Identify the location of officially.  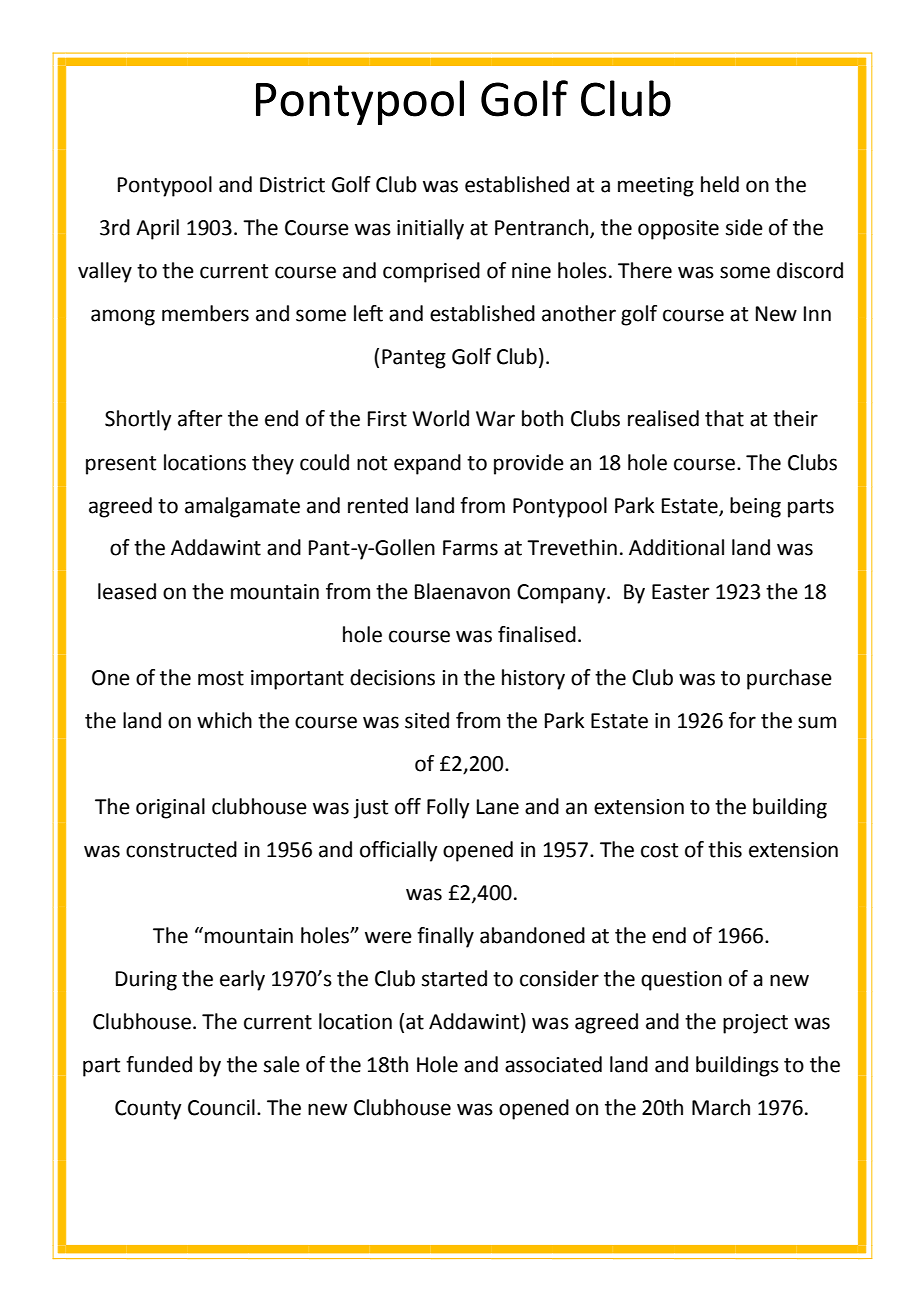
(399, 851).
